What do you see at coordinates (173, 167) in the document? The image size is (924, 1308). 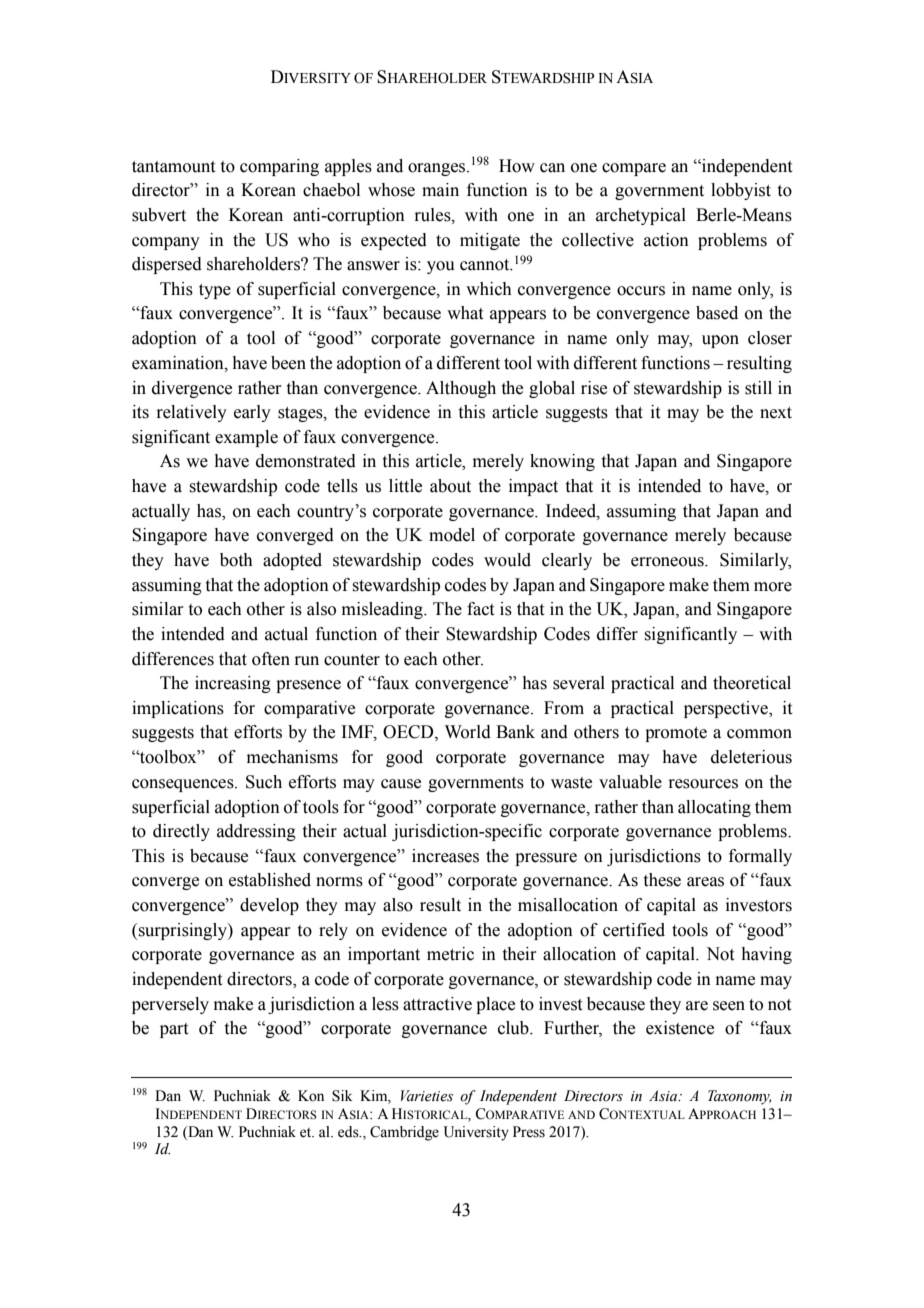 I see `tantamount` at bounding box center [173, 167].
